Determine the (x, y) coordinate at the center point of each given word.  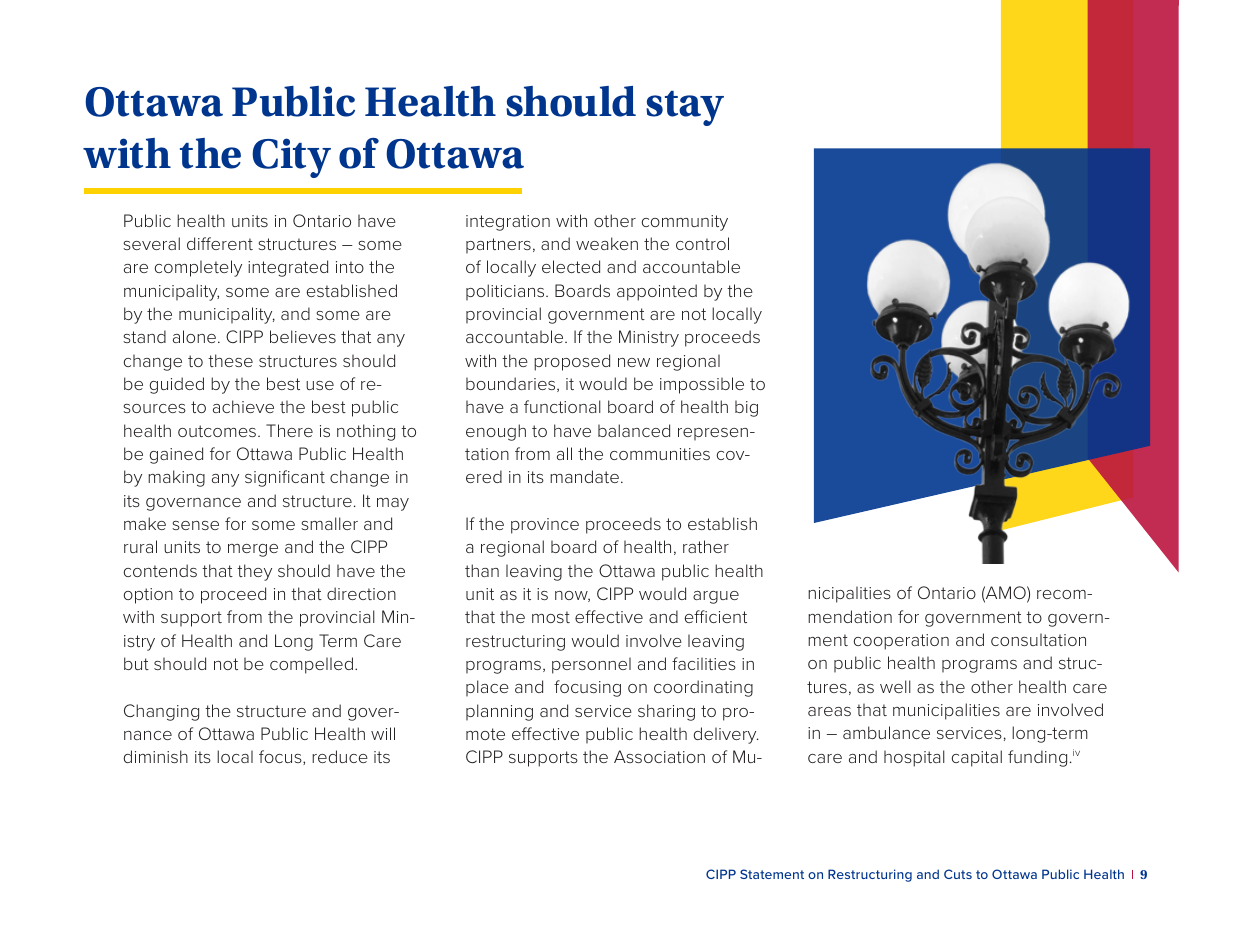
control (702, 243)
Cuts (958, 874)
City (291, 158)
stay (685, 108)
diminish (155, 756)
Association (659, 756)
